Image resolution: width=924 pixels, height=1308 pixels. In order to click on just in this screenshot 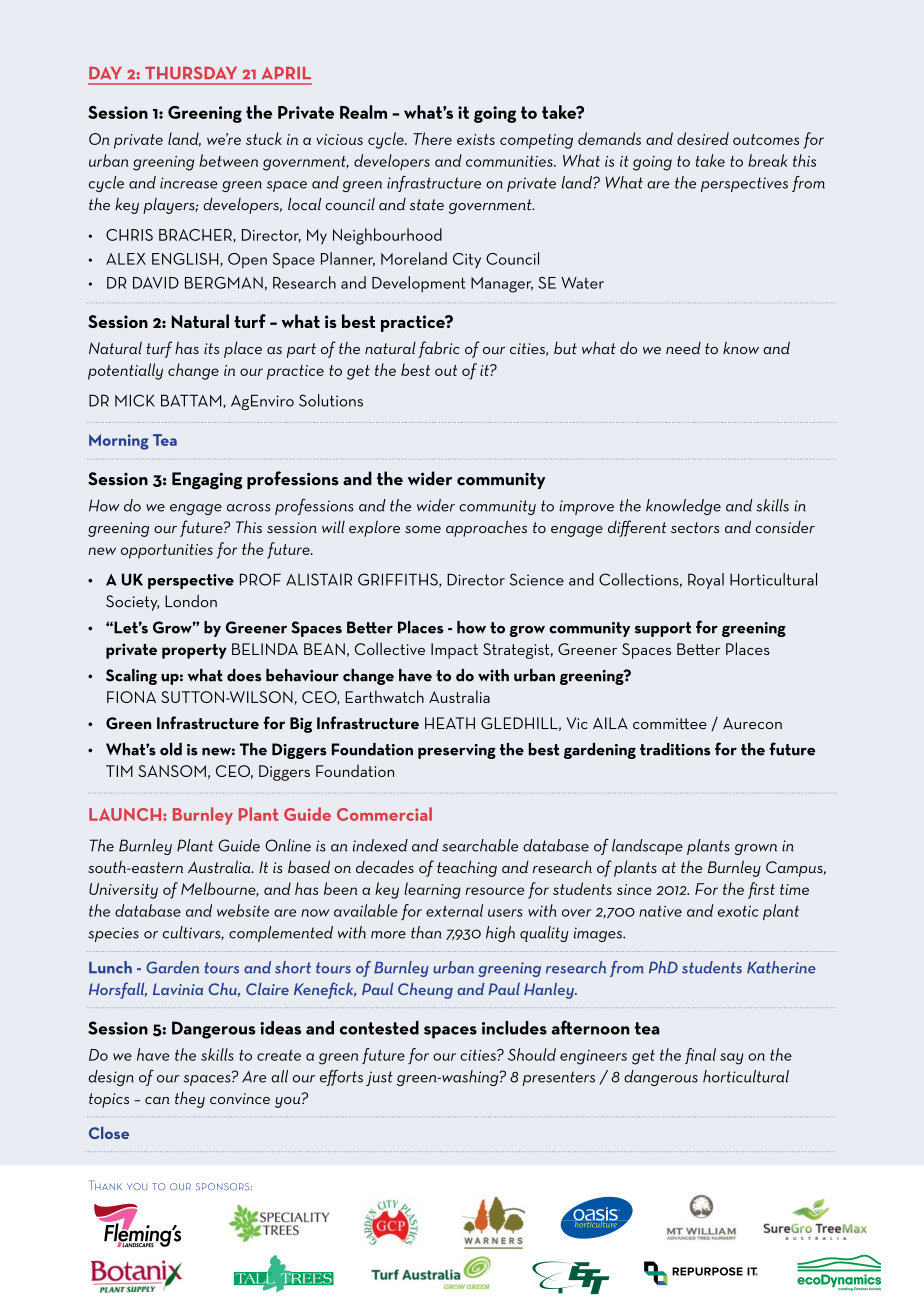, I will do `click(379, 1078)`.
